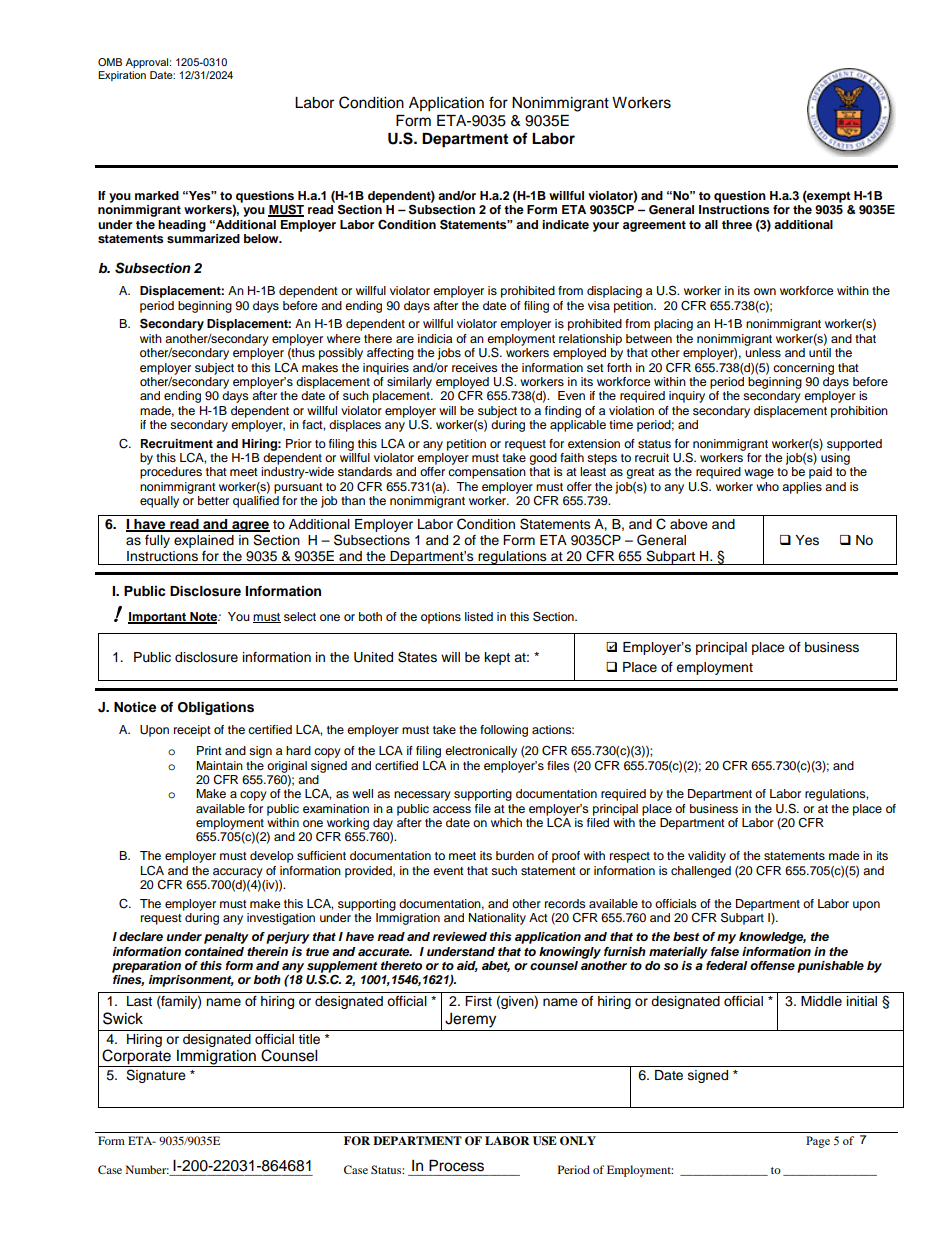 The height and width of the screenshot is (1233, 952). What do you see at coordinates (136, 1058) in the screenshot?
I see `Corporate` at bounding box center [136, 1058].
